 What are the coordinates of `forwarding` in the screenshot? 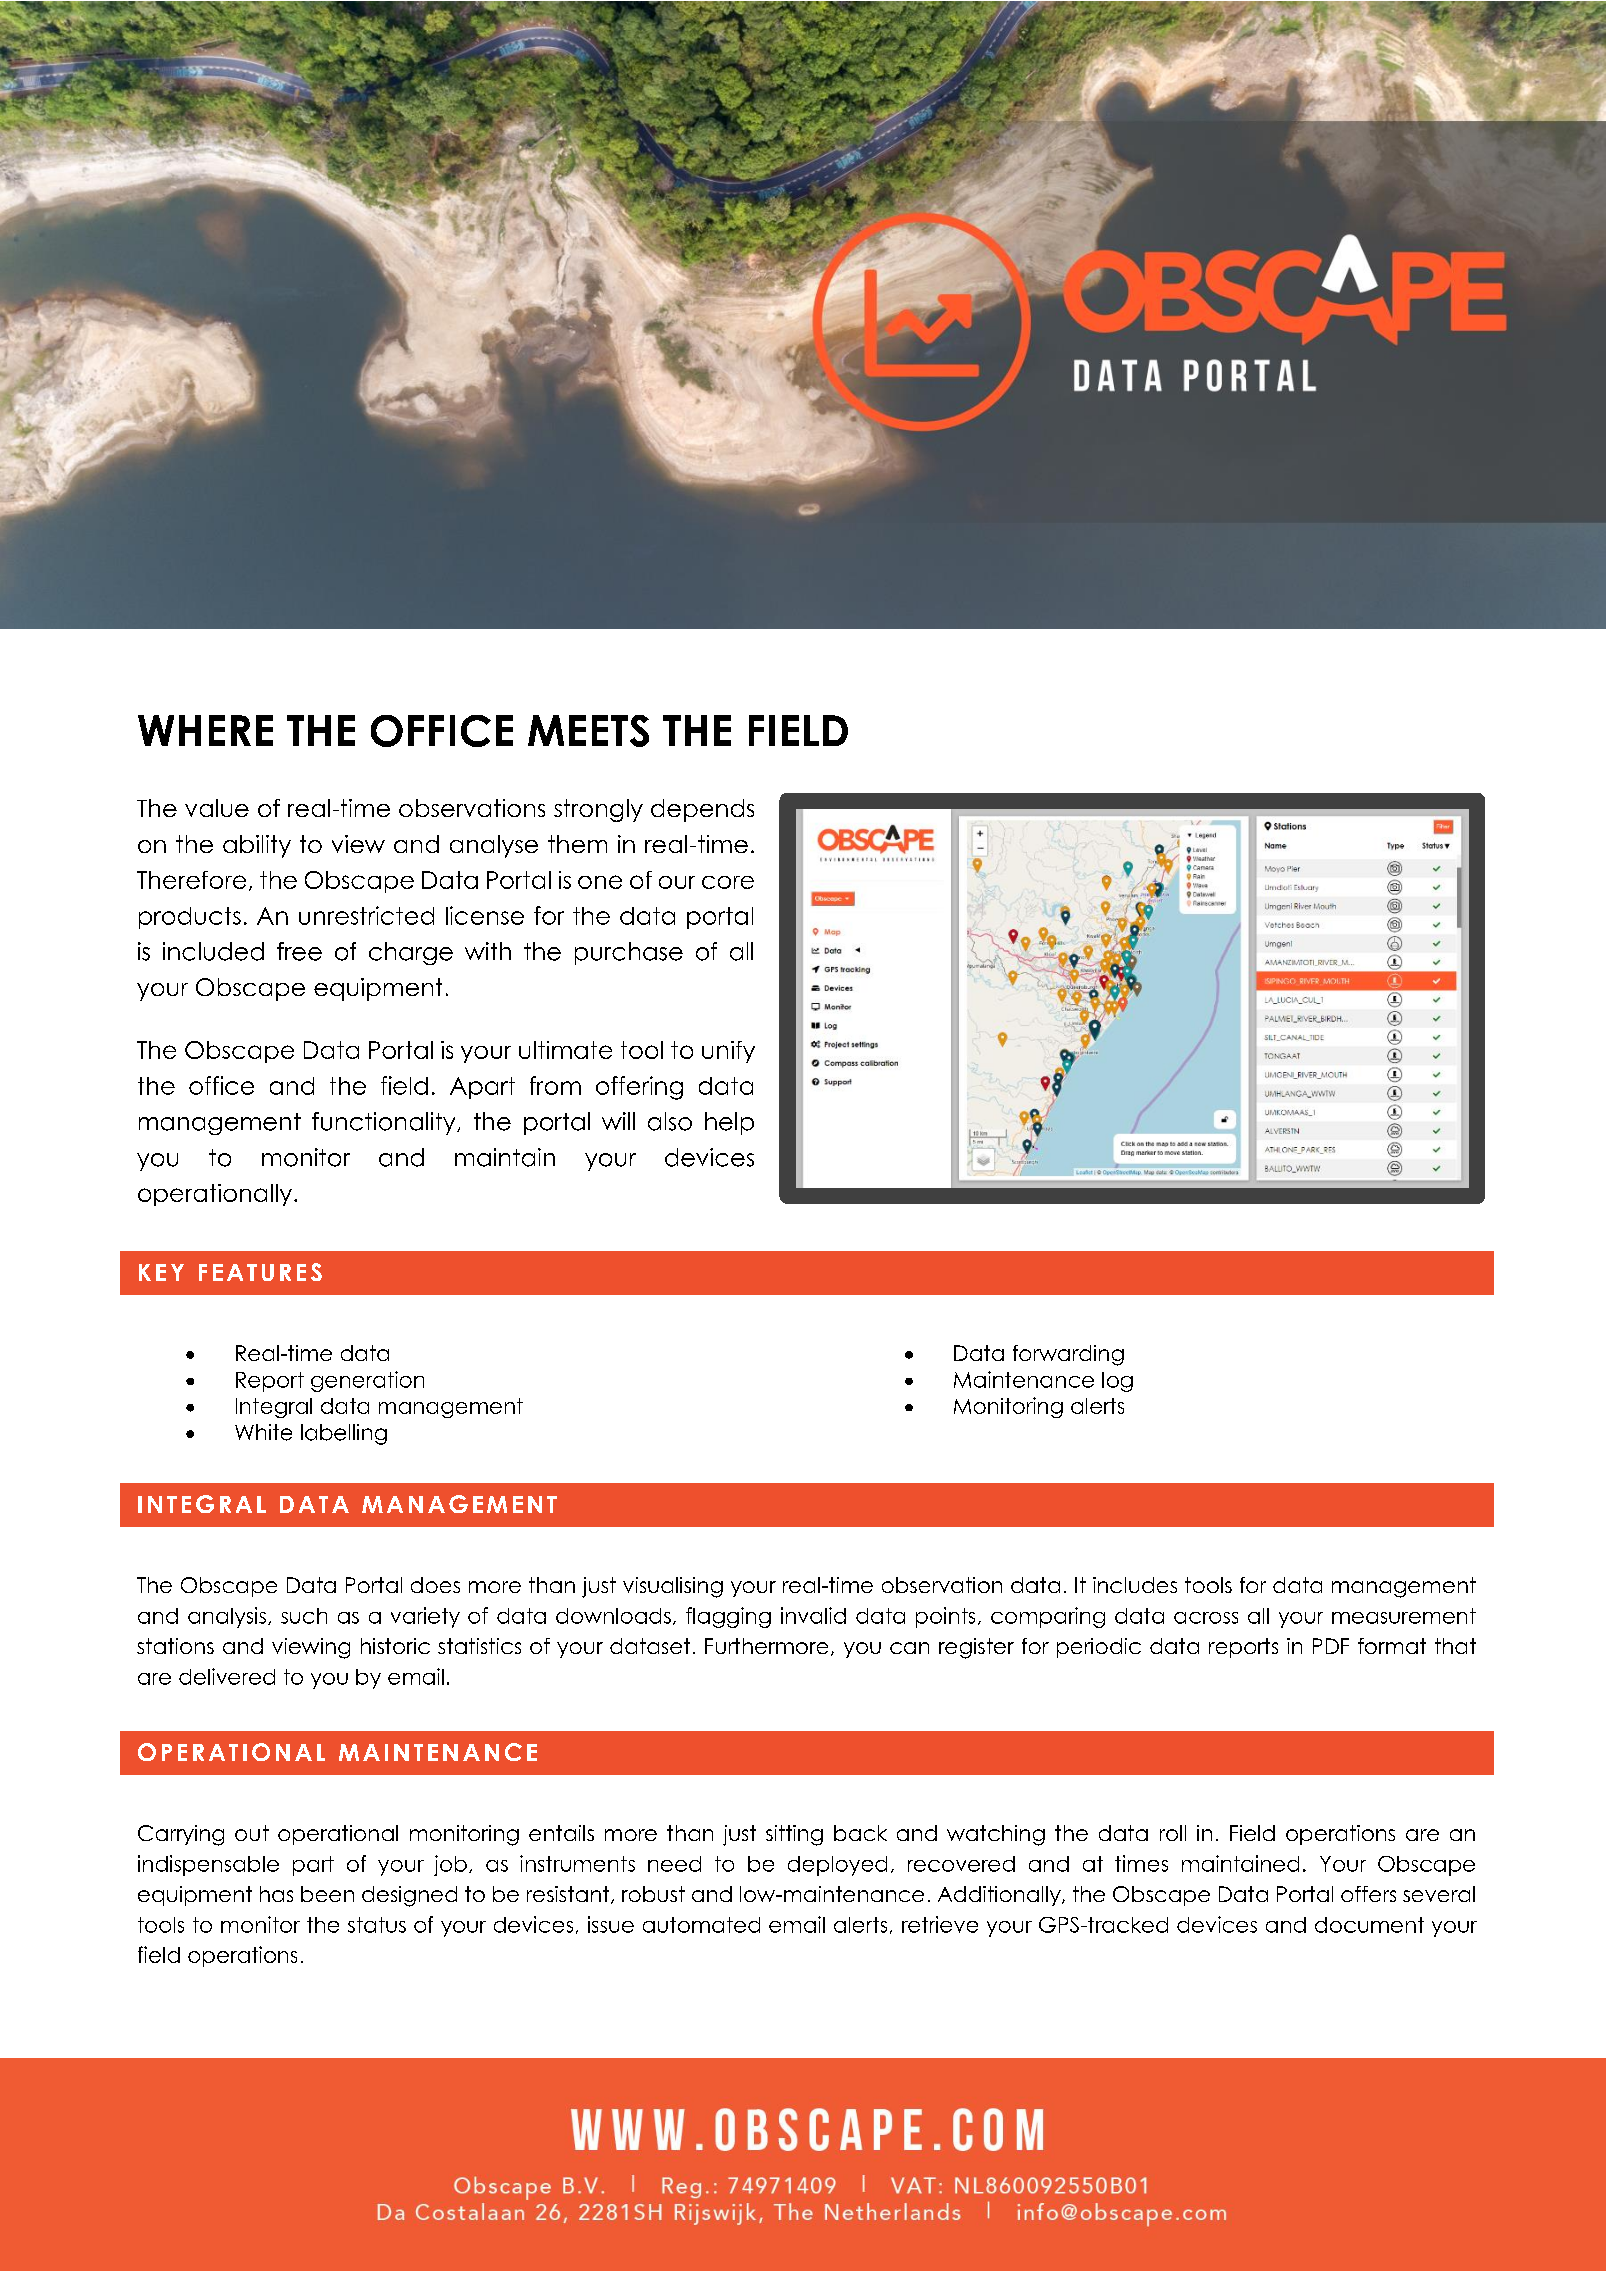 It's located at (1068, 1355).
